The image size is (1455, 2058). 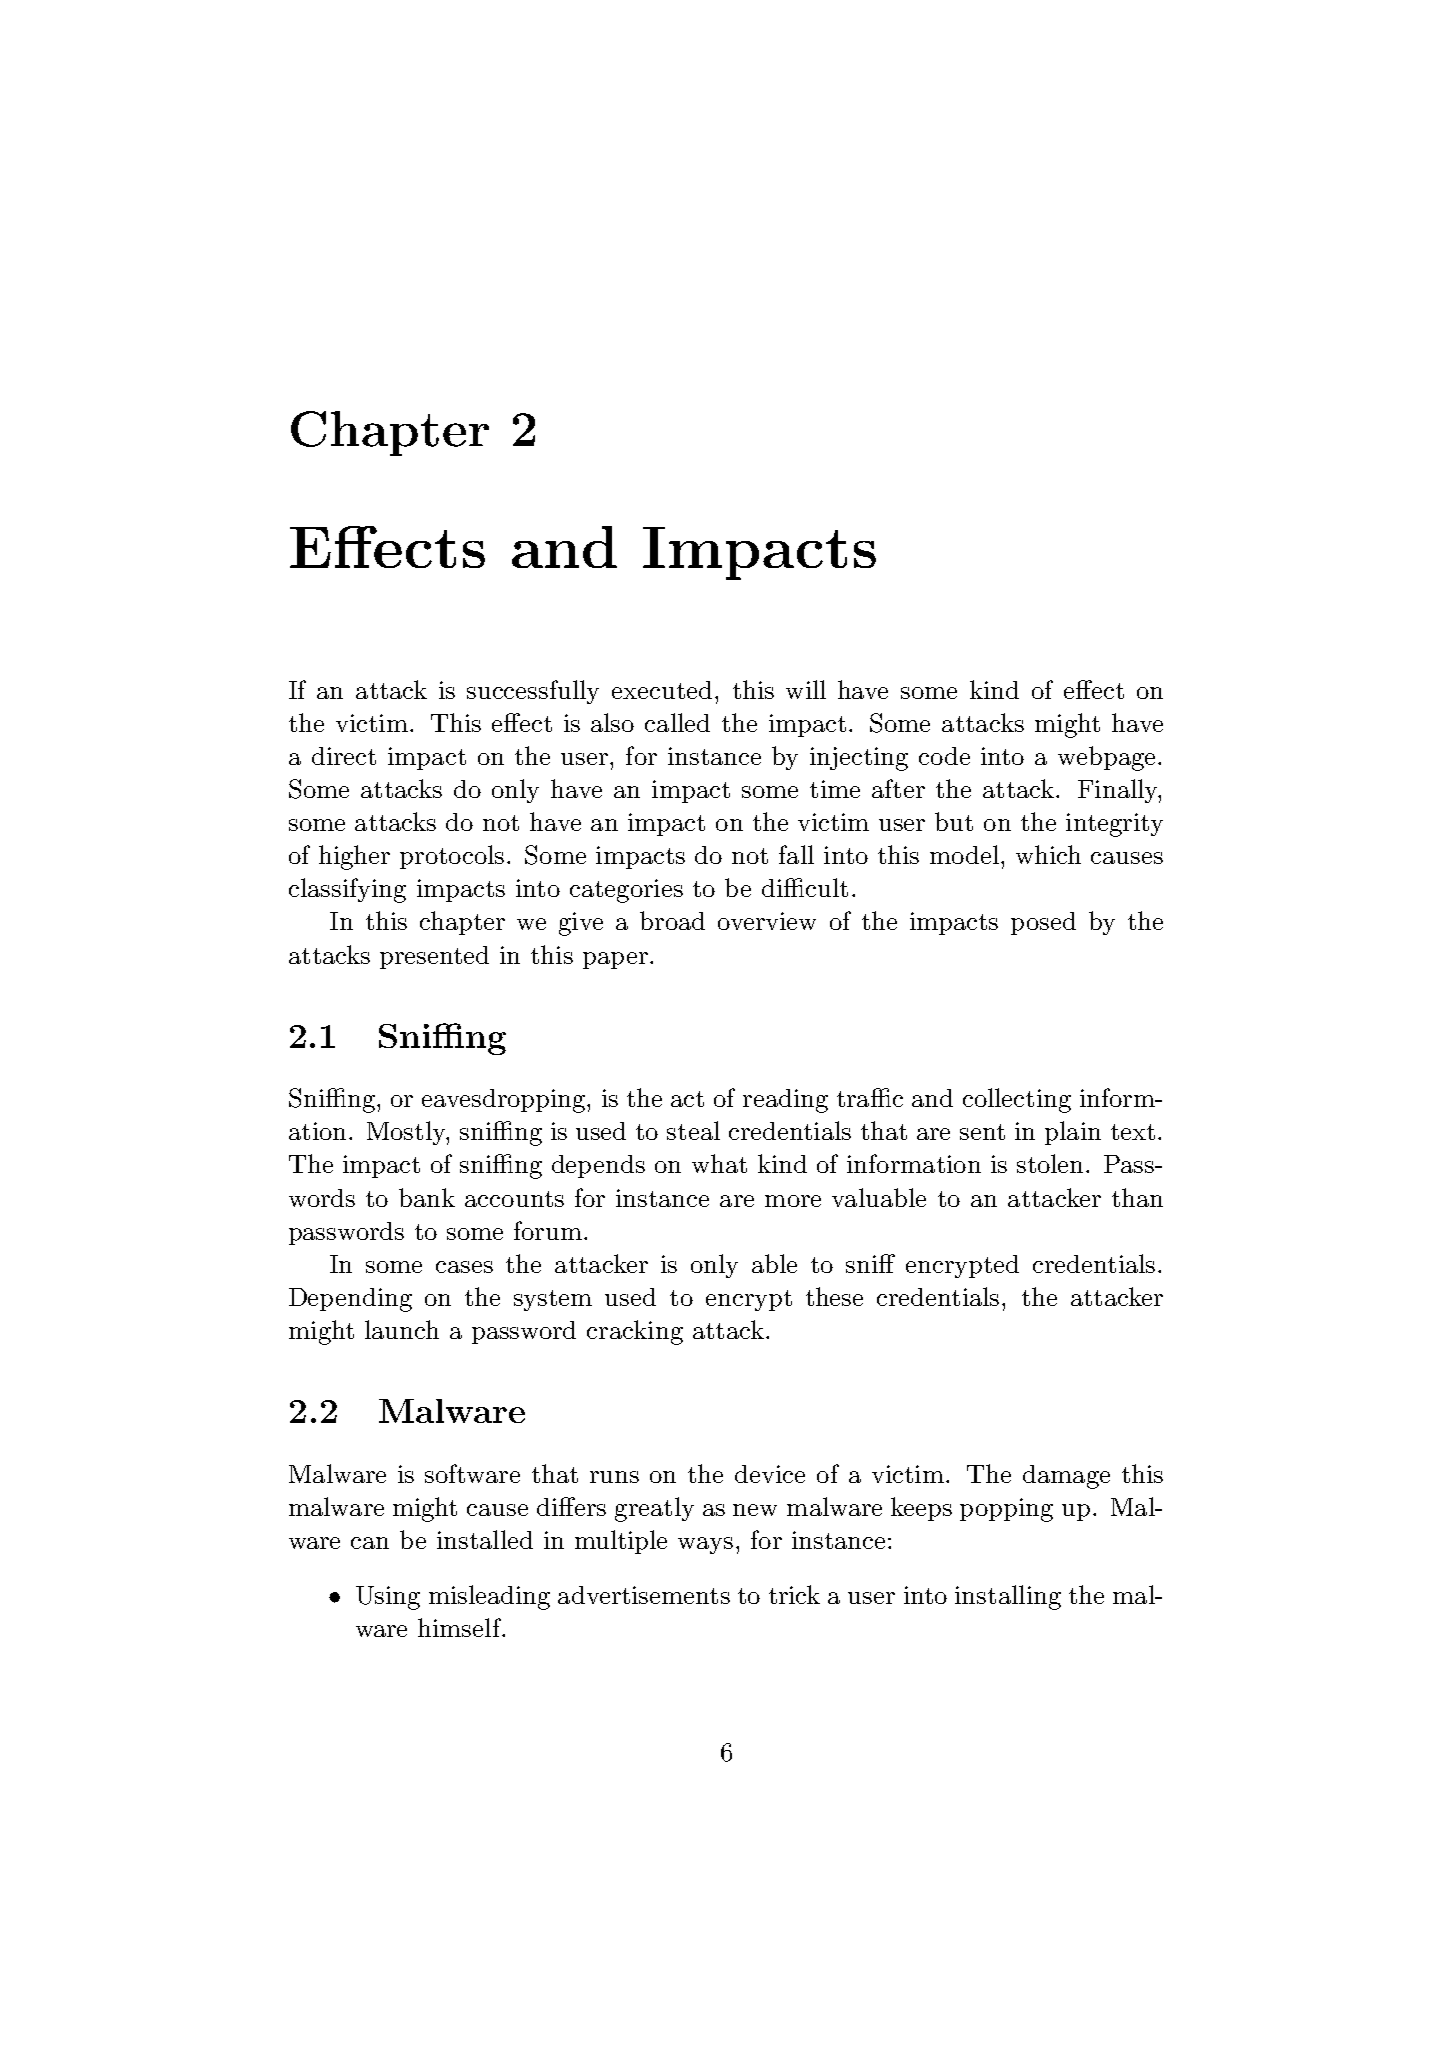 I want to click on posed, so click(x=1043, y=923).
